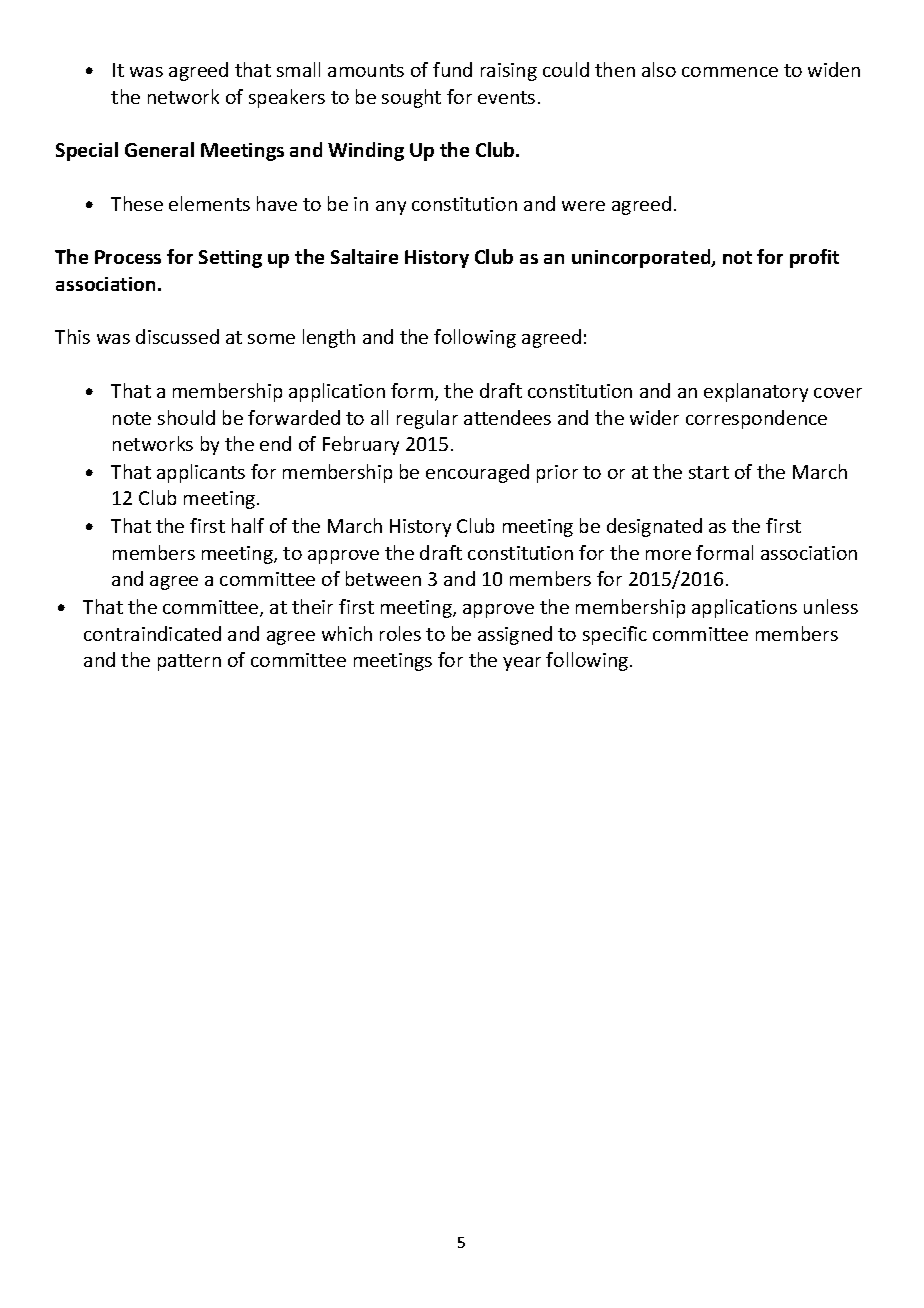  Describe the element at coordinates (152, 633) in the page. I see `contraindicated` at that location.
